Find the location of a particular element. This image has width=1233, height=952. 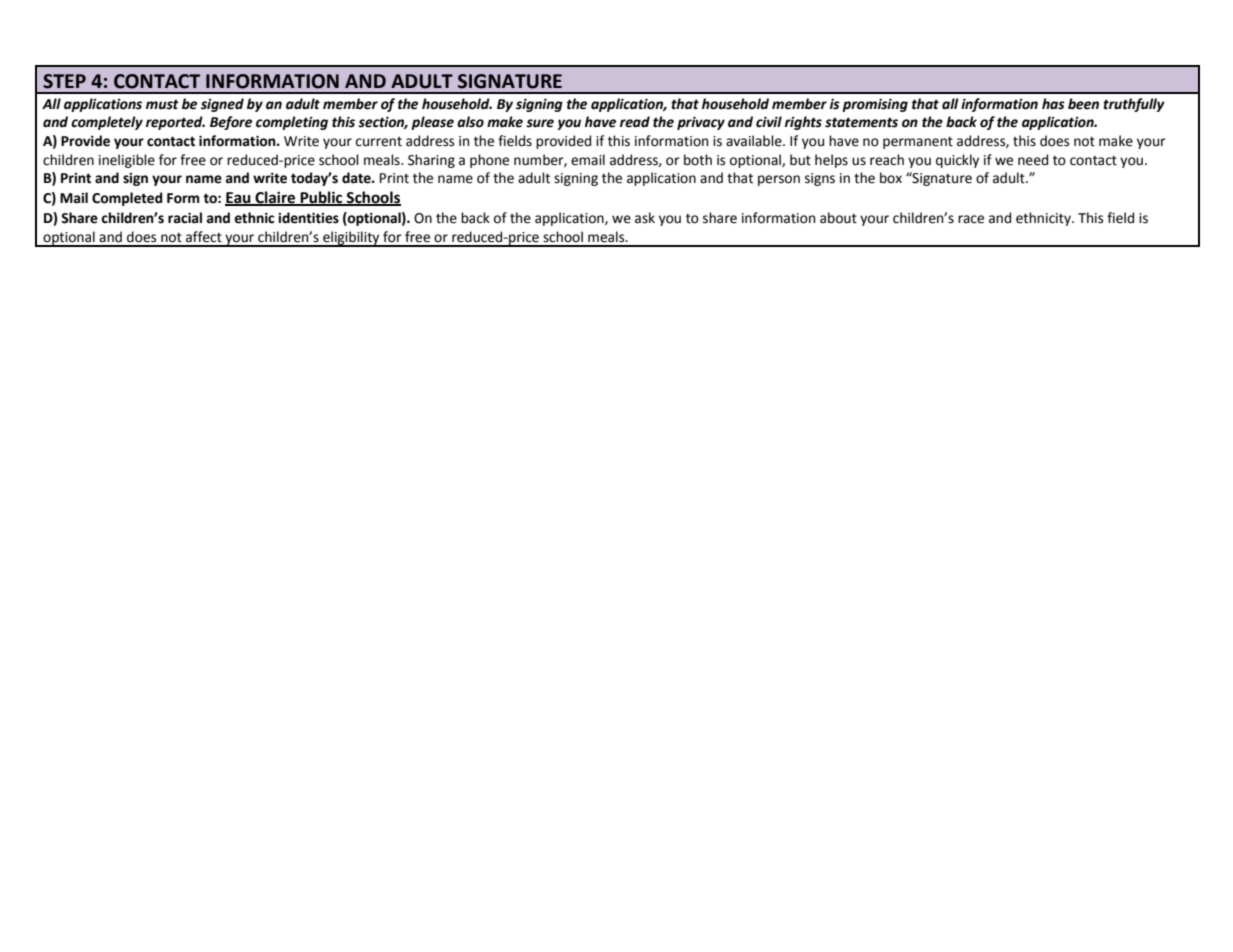

has is located at coordinates (1053, 104).
